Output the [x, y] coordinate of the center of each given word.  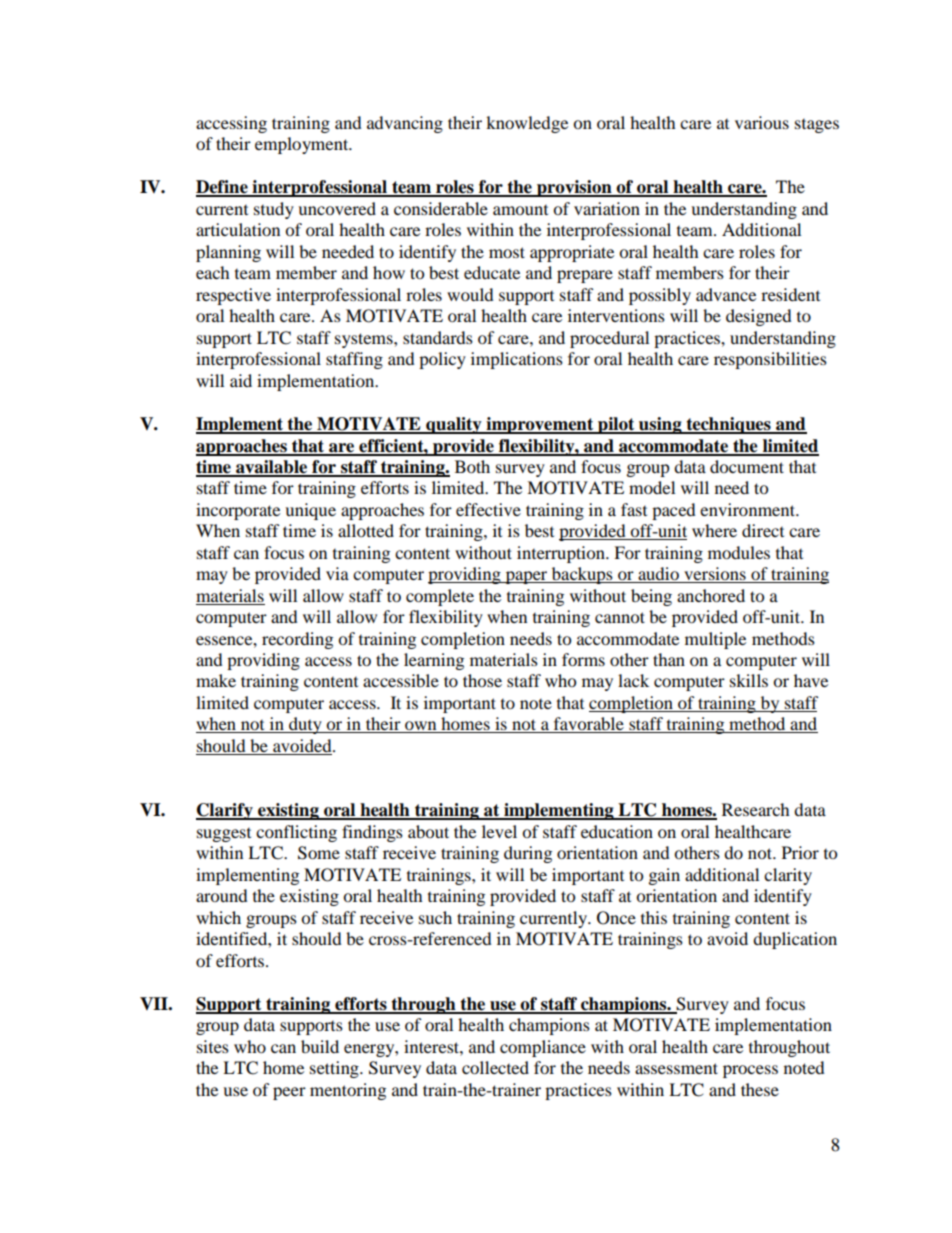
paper [526, 577]
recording [297, 640]
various [762, 122]
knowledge [527, 124]
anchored [711, 595]
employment [303, 145]
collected [495, 1067]
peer [289, 1093]
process [750, 1071]
